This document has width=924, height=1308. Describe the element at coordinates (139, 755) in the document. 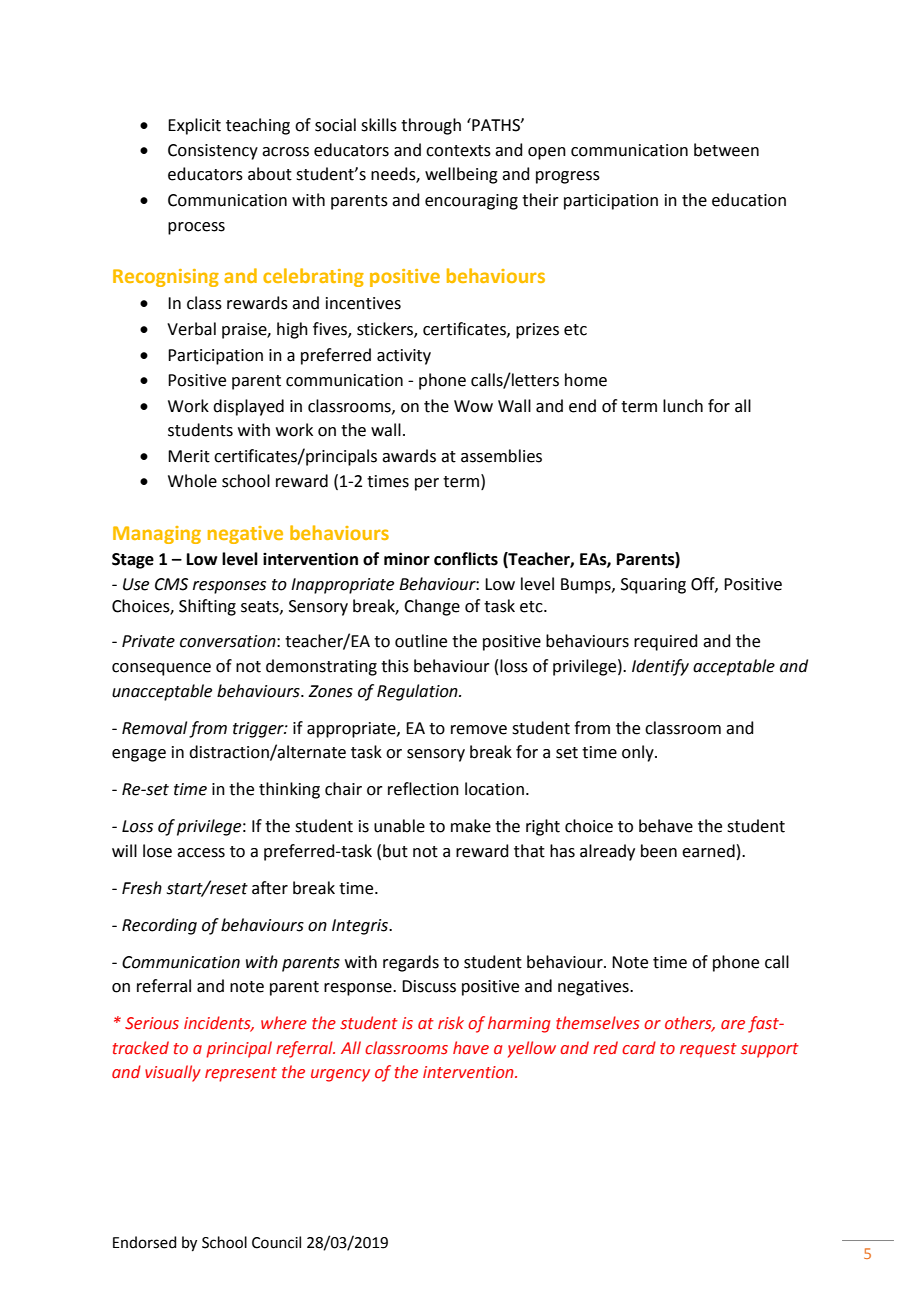

I see `engage` at that location.
